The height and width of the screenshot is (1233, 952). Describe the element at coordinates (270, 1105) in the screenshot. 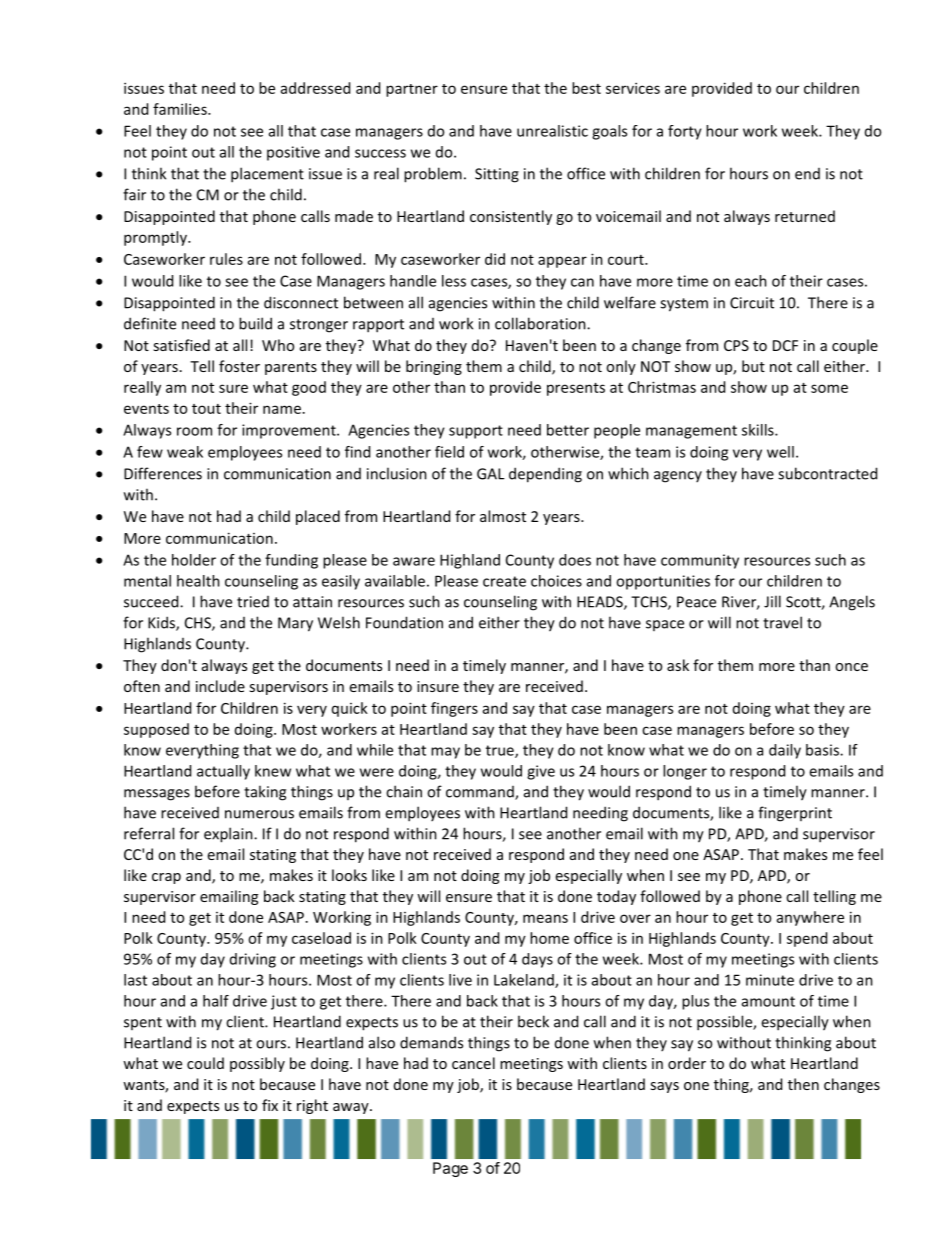

I see `fix` at that location.
